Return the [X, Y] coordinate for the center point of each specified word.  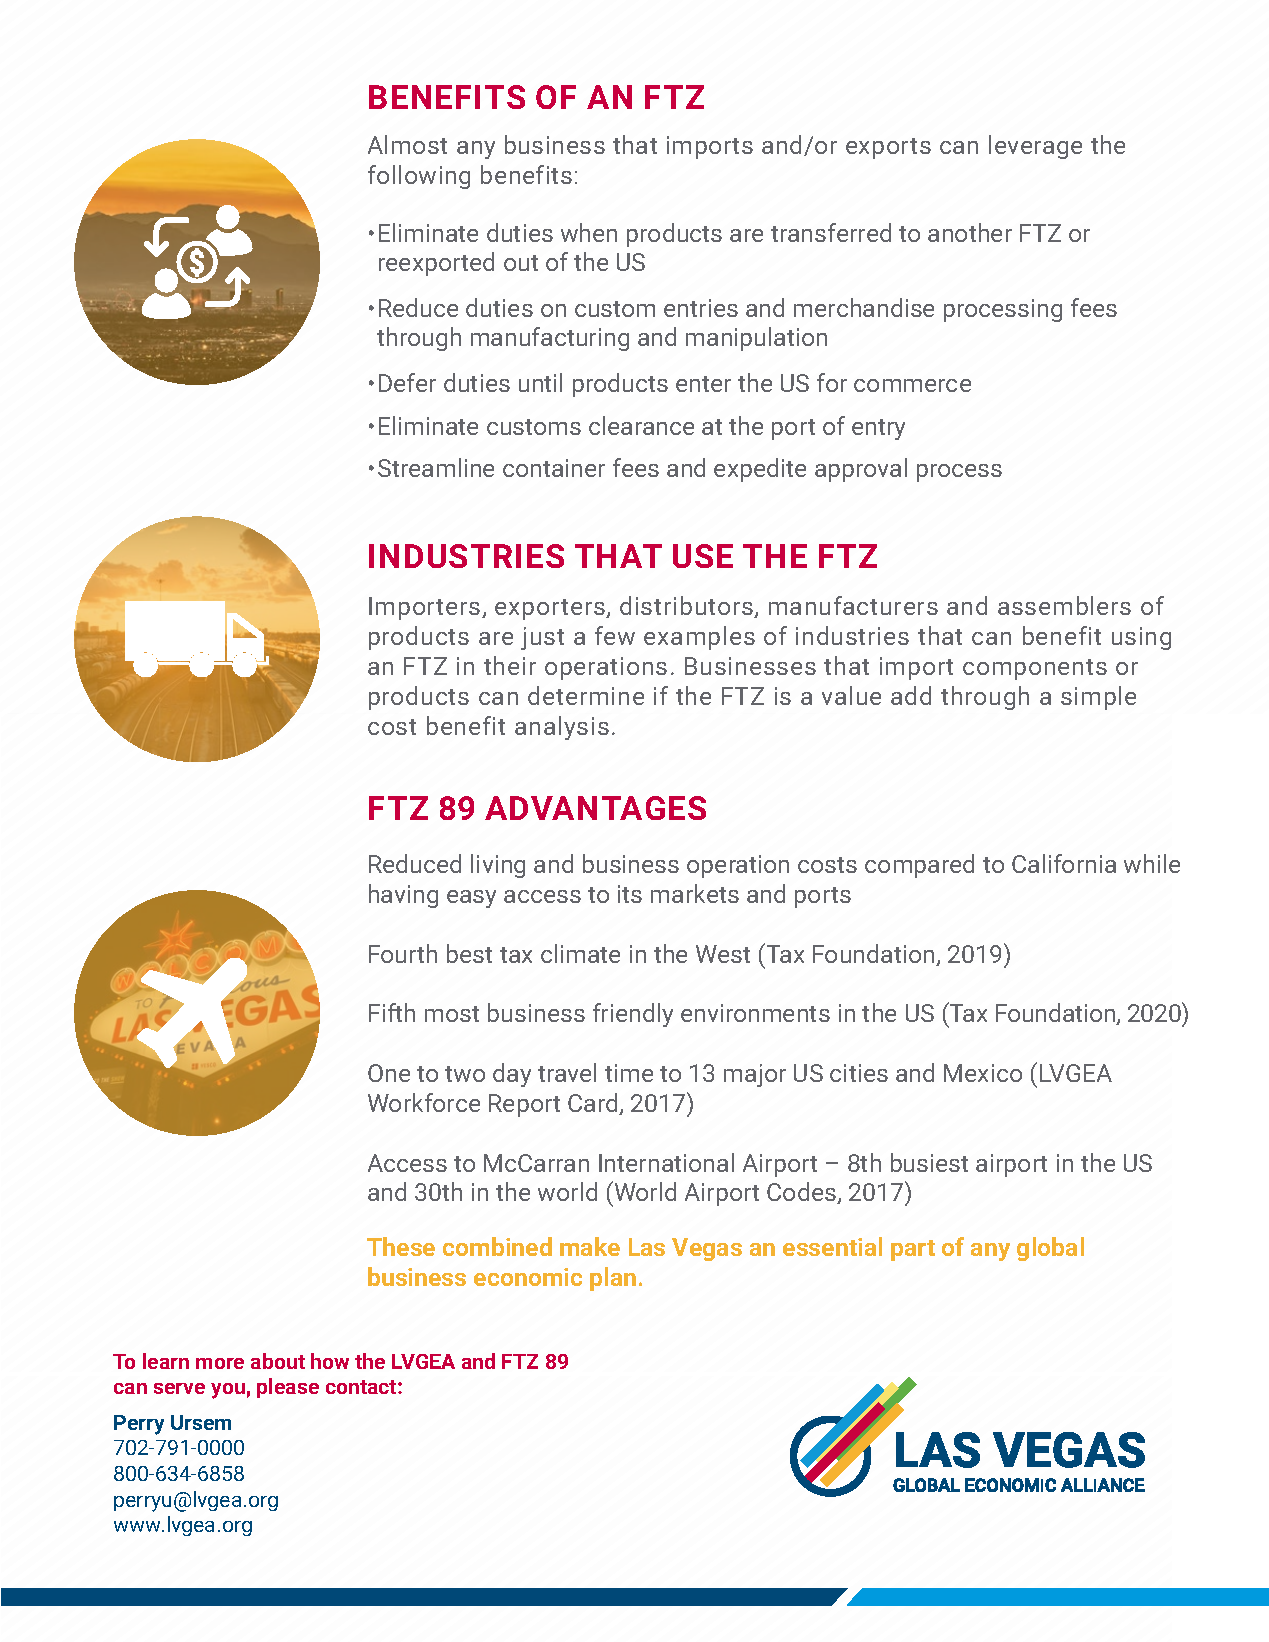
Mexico [983, 1073]
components [1035, 669]
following [419, 177]
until [540, 382]
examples [699, 638]
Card [594, 1104]
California [1064, 863]
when [589, 232]
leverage [1035, 147]
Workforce [424, 1102]
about [278, 1361]
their [510, 665]
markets [695, 893]
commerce [912, 385]
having [403, 896]
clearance [641, 425]
